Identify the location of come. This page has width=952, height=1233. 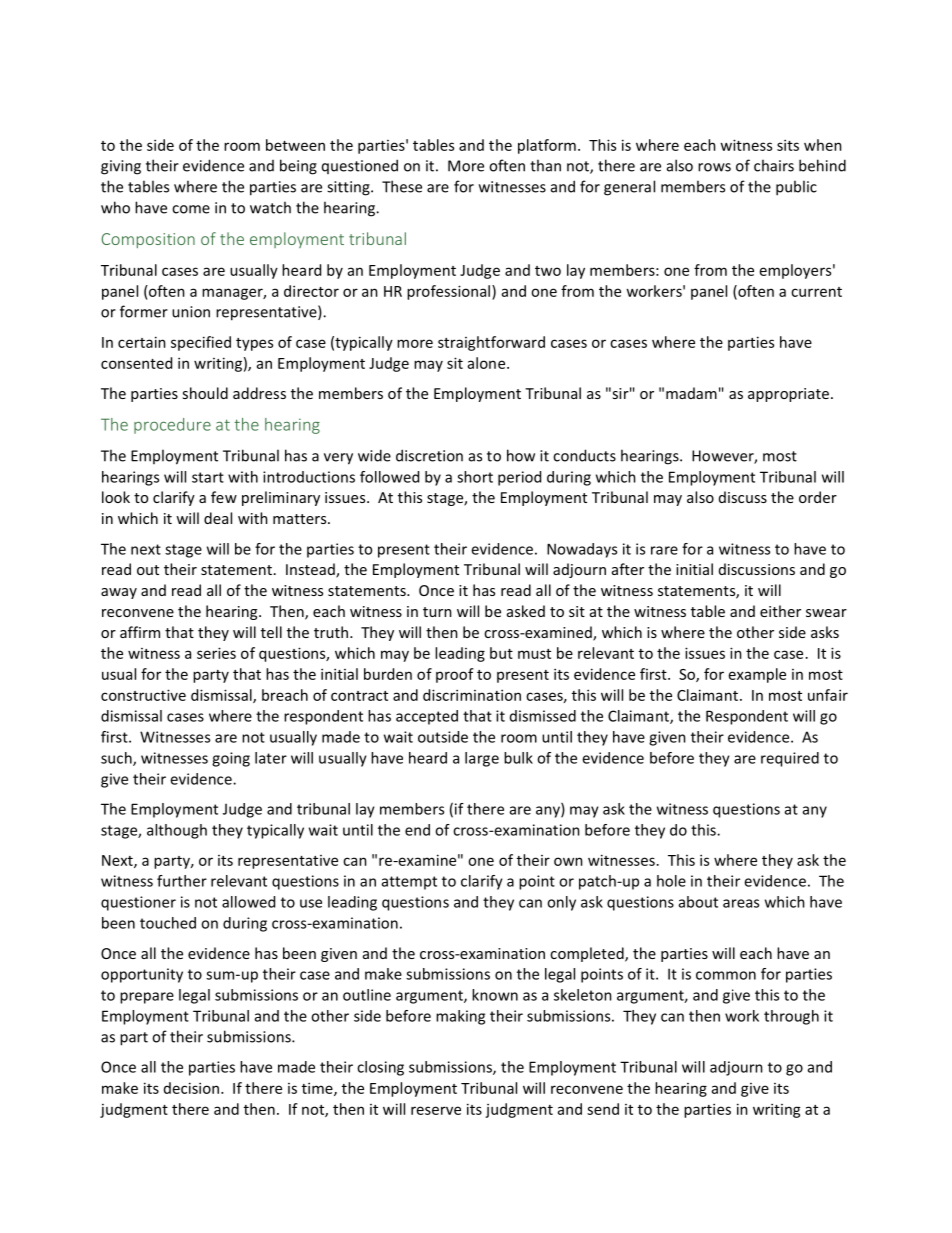
(191, 209).
